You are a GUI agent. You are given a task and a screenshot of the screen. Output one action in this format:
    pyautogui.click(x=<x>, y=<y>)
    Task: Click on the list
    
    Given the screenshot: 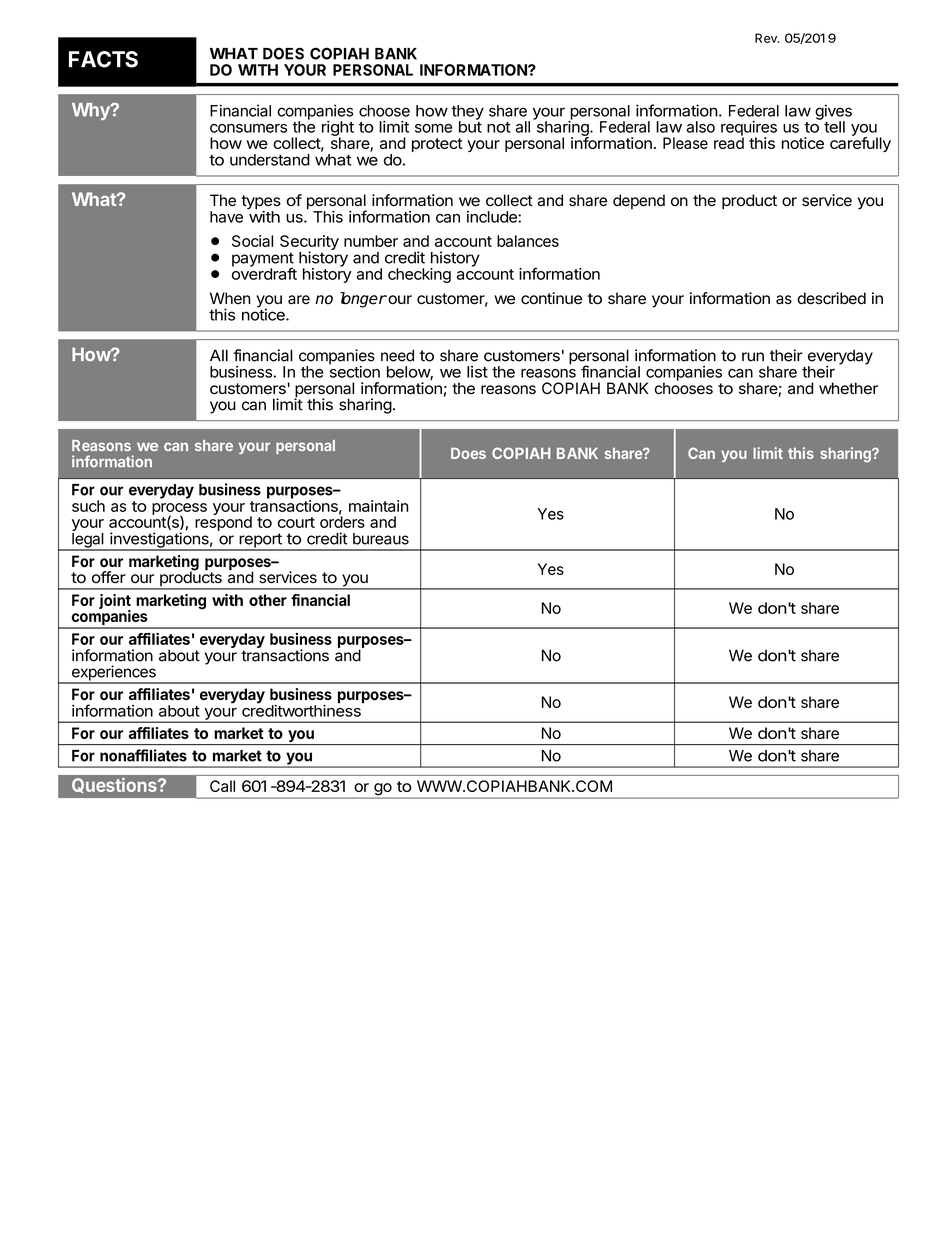 What is the action you would take?
    pyautogui.click(x=477, y=372)
